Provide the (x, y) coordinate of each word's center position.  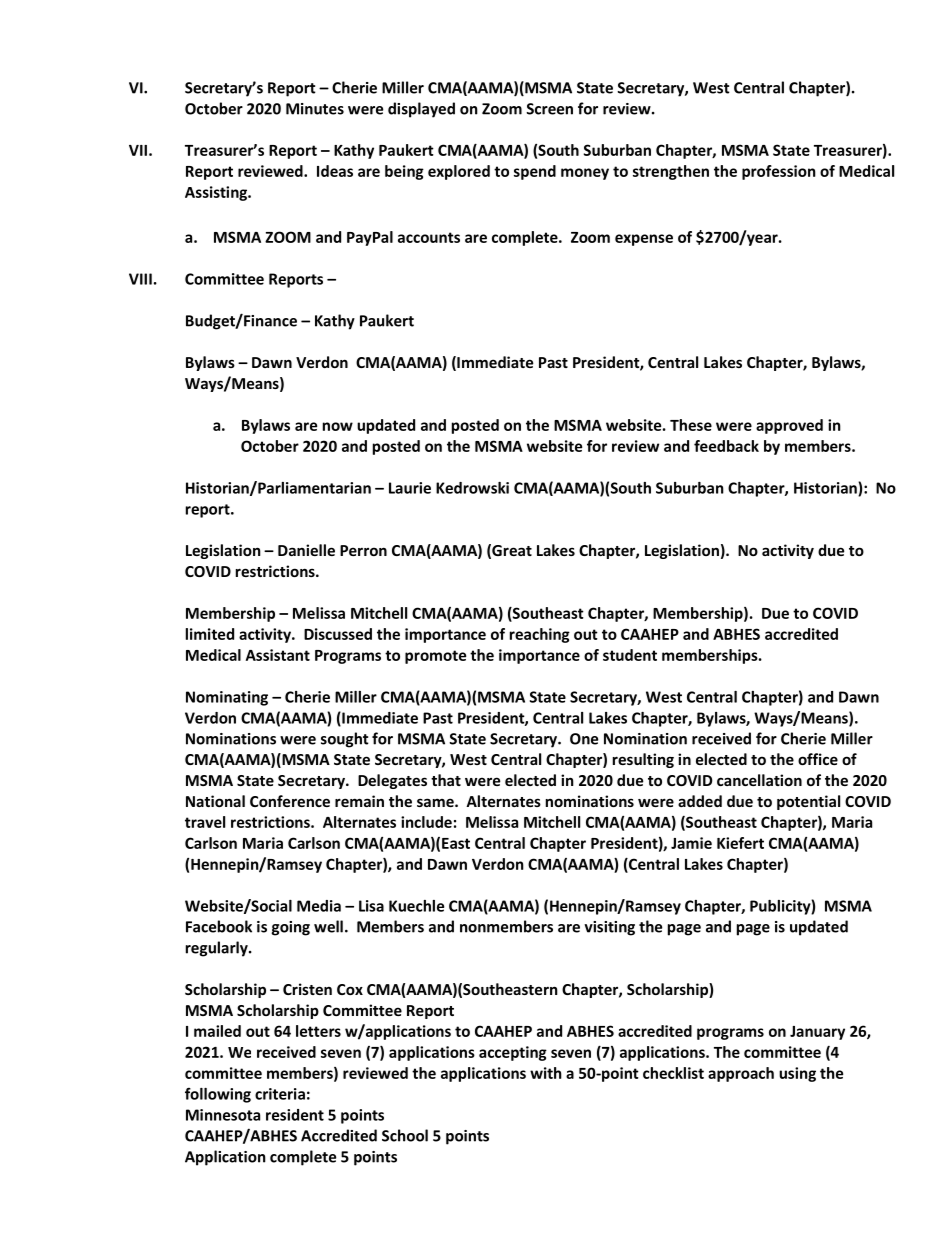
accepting (513, 1053)
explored (459, 172)
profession (779, 172)
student (630, 655)
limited (210, 634)
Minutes (315, 109)
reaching (540, 635)
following (218, 1095)
